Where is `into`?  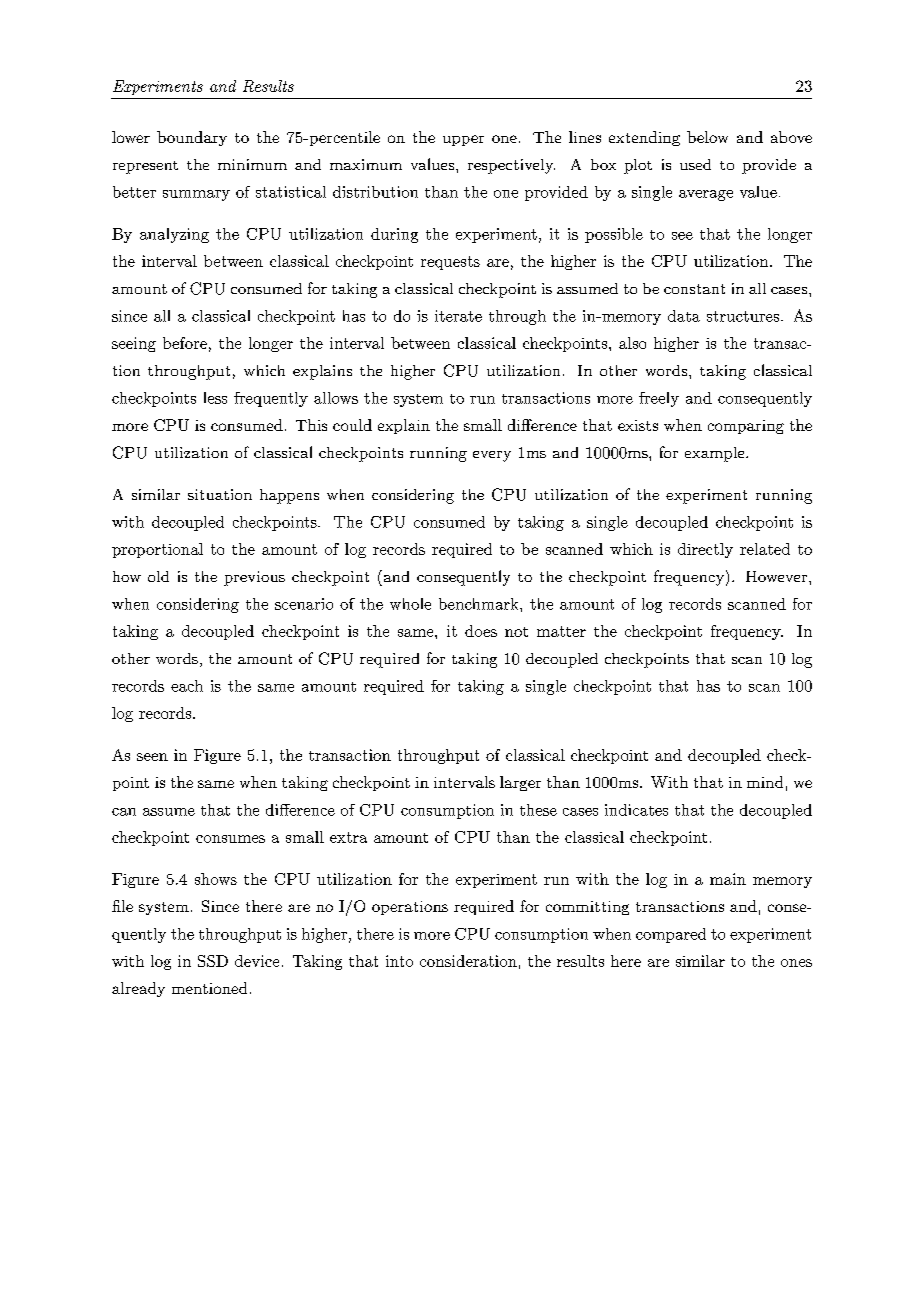 into is located at coordinates (399, 961).
